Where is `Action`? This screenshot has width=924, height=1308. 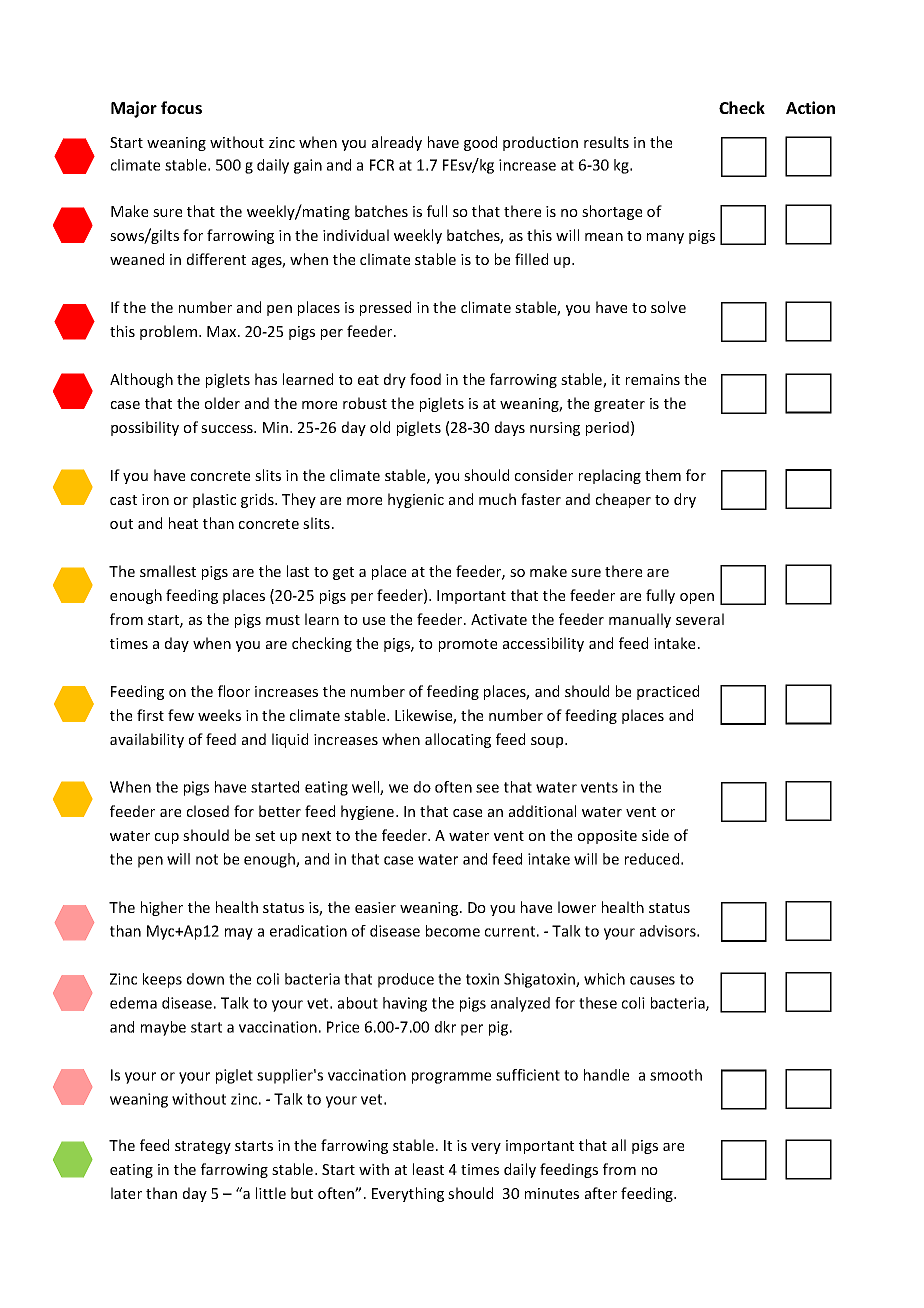
Action is located at coordinates (810, 107).
